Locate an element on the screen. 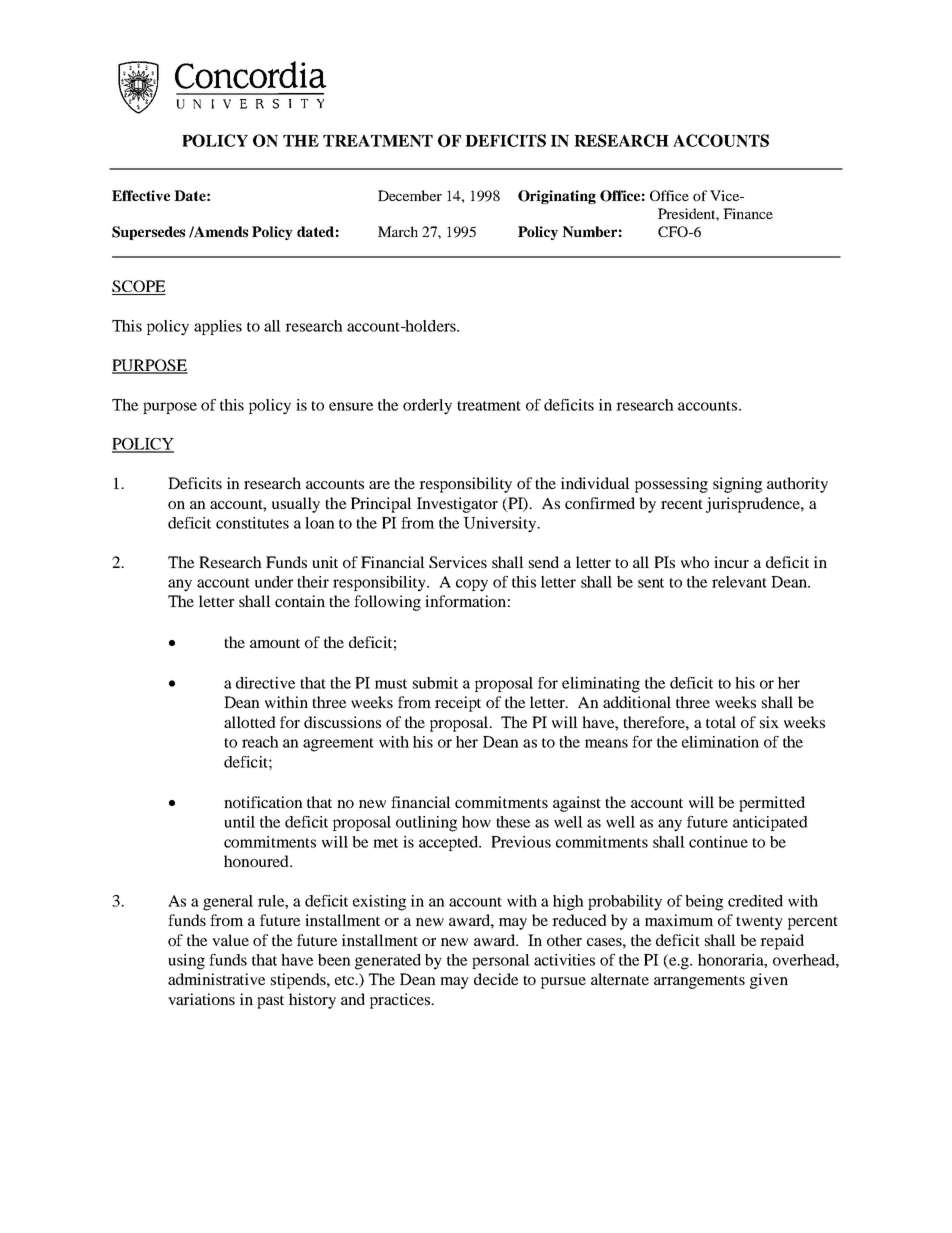 The image size is (952, 1233). December is located at coordinates (410, 195).
